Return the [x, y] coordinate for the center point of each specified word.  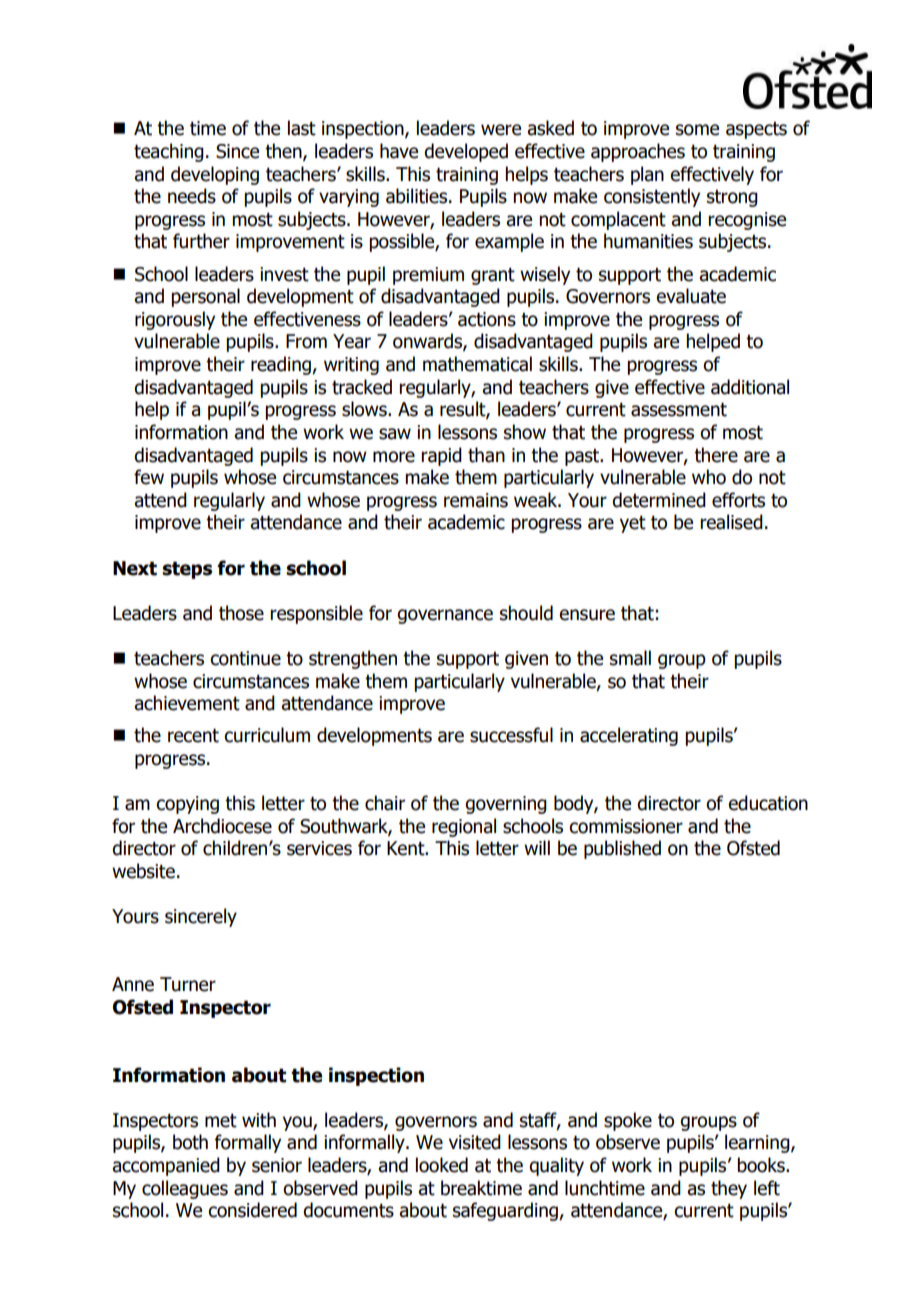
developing [215, 175]
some [697, 130]
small [630, 658]
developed [466, 152]
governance [445, 616]
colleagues [185, 1189]
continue [245, 658]
